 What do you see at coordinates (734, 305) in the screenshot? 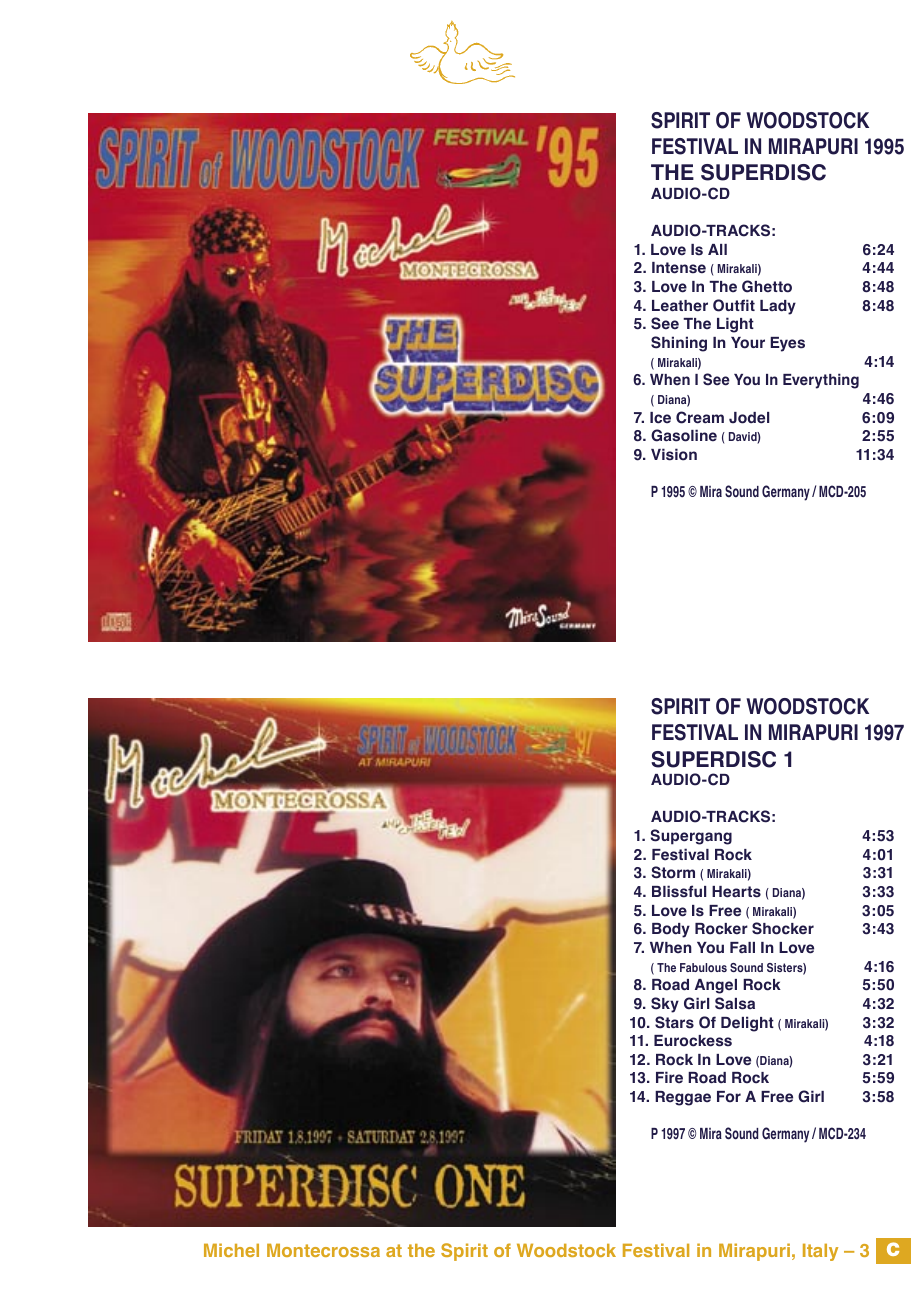
I see `Outfit` at bounding box center [734, 305].
